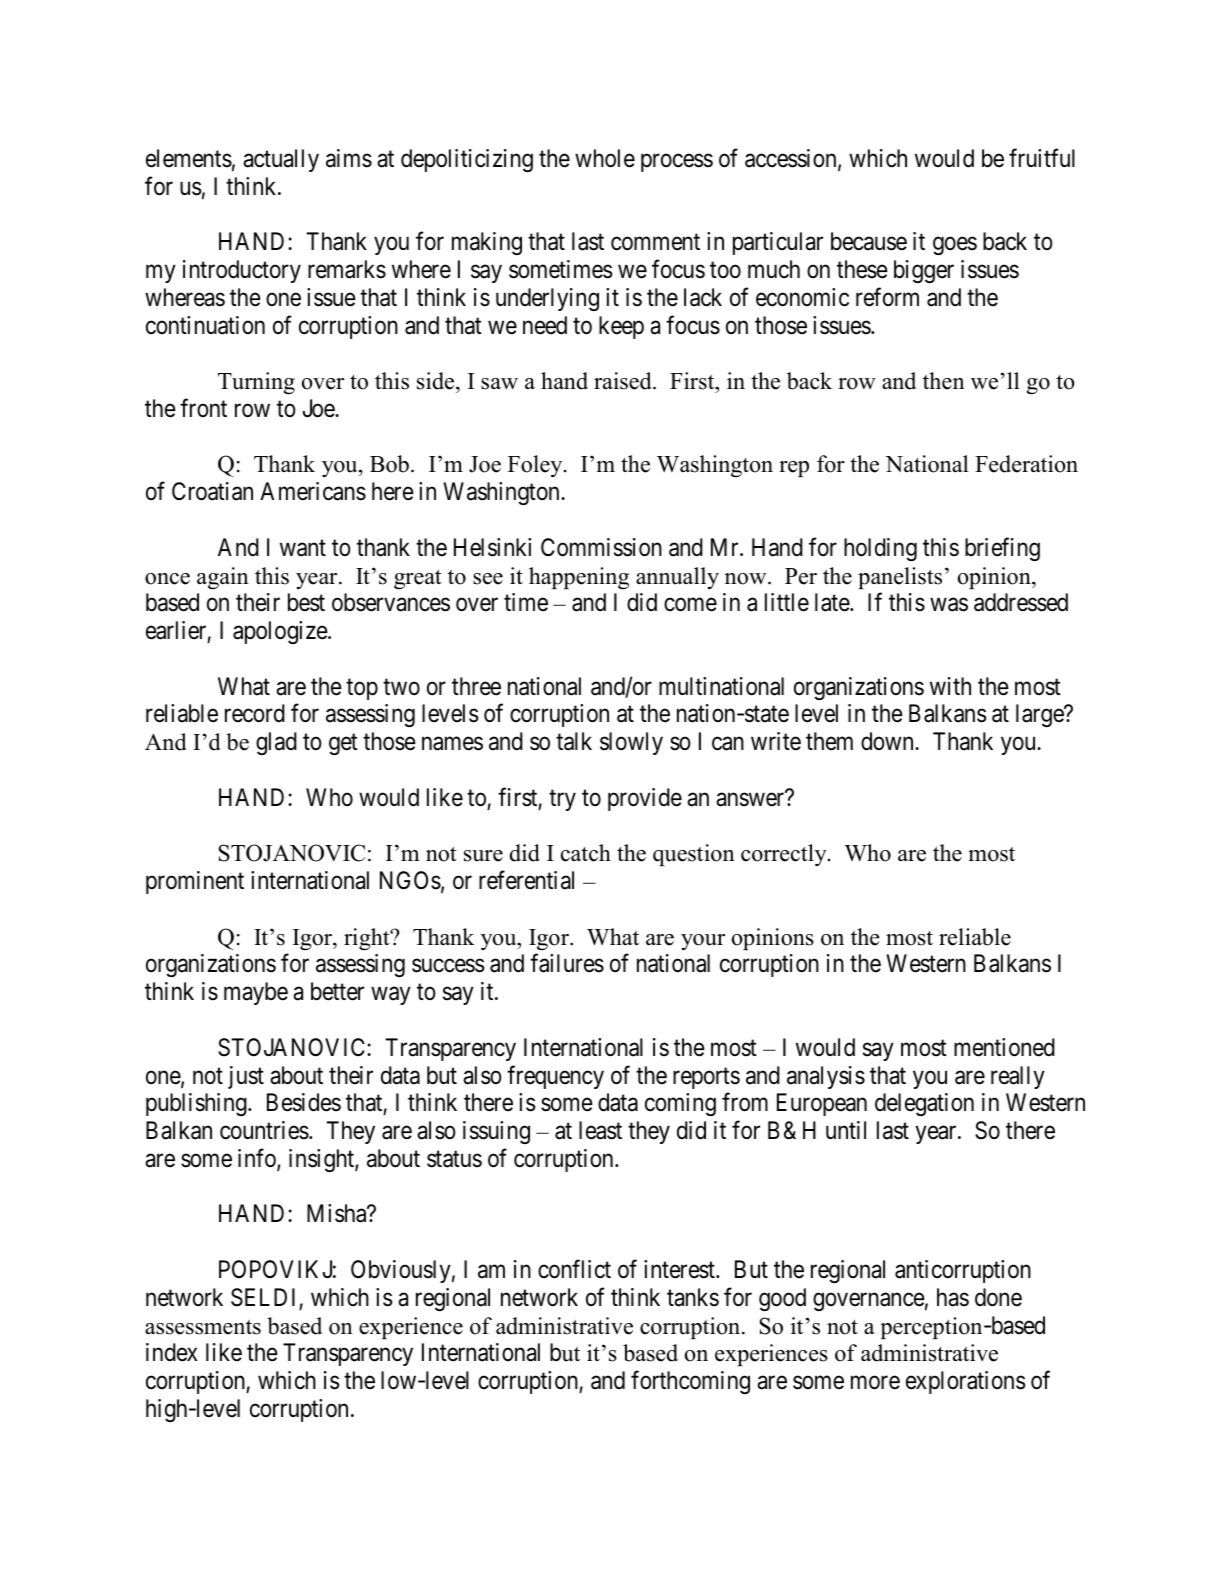 The height and width of the screenshot is (1594, 1232). I want to click on assessments, so click(203, 1327).
